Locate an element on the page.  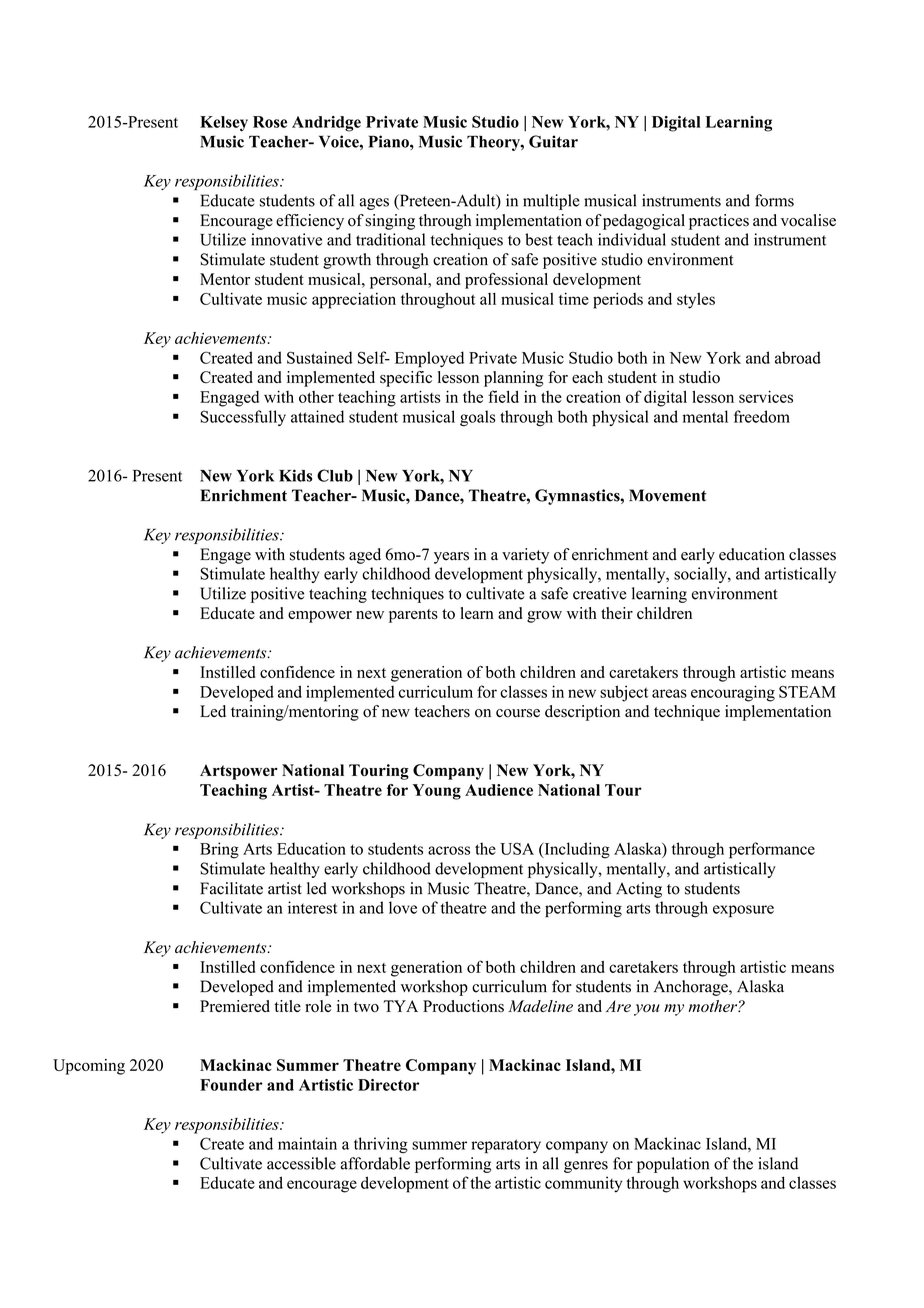
Kelsey is located at coordinates (224, 124).
